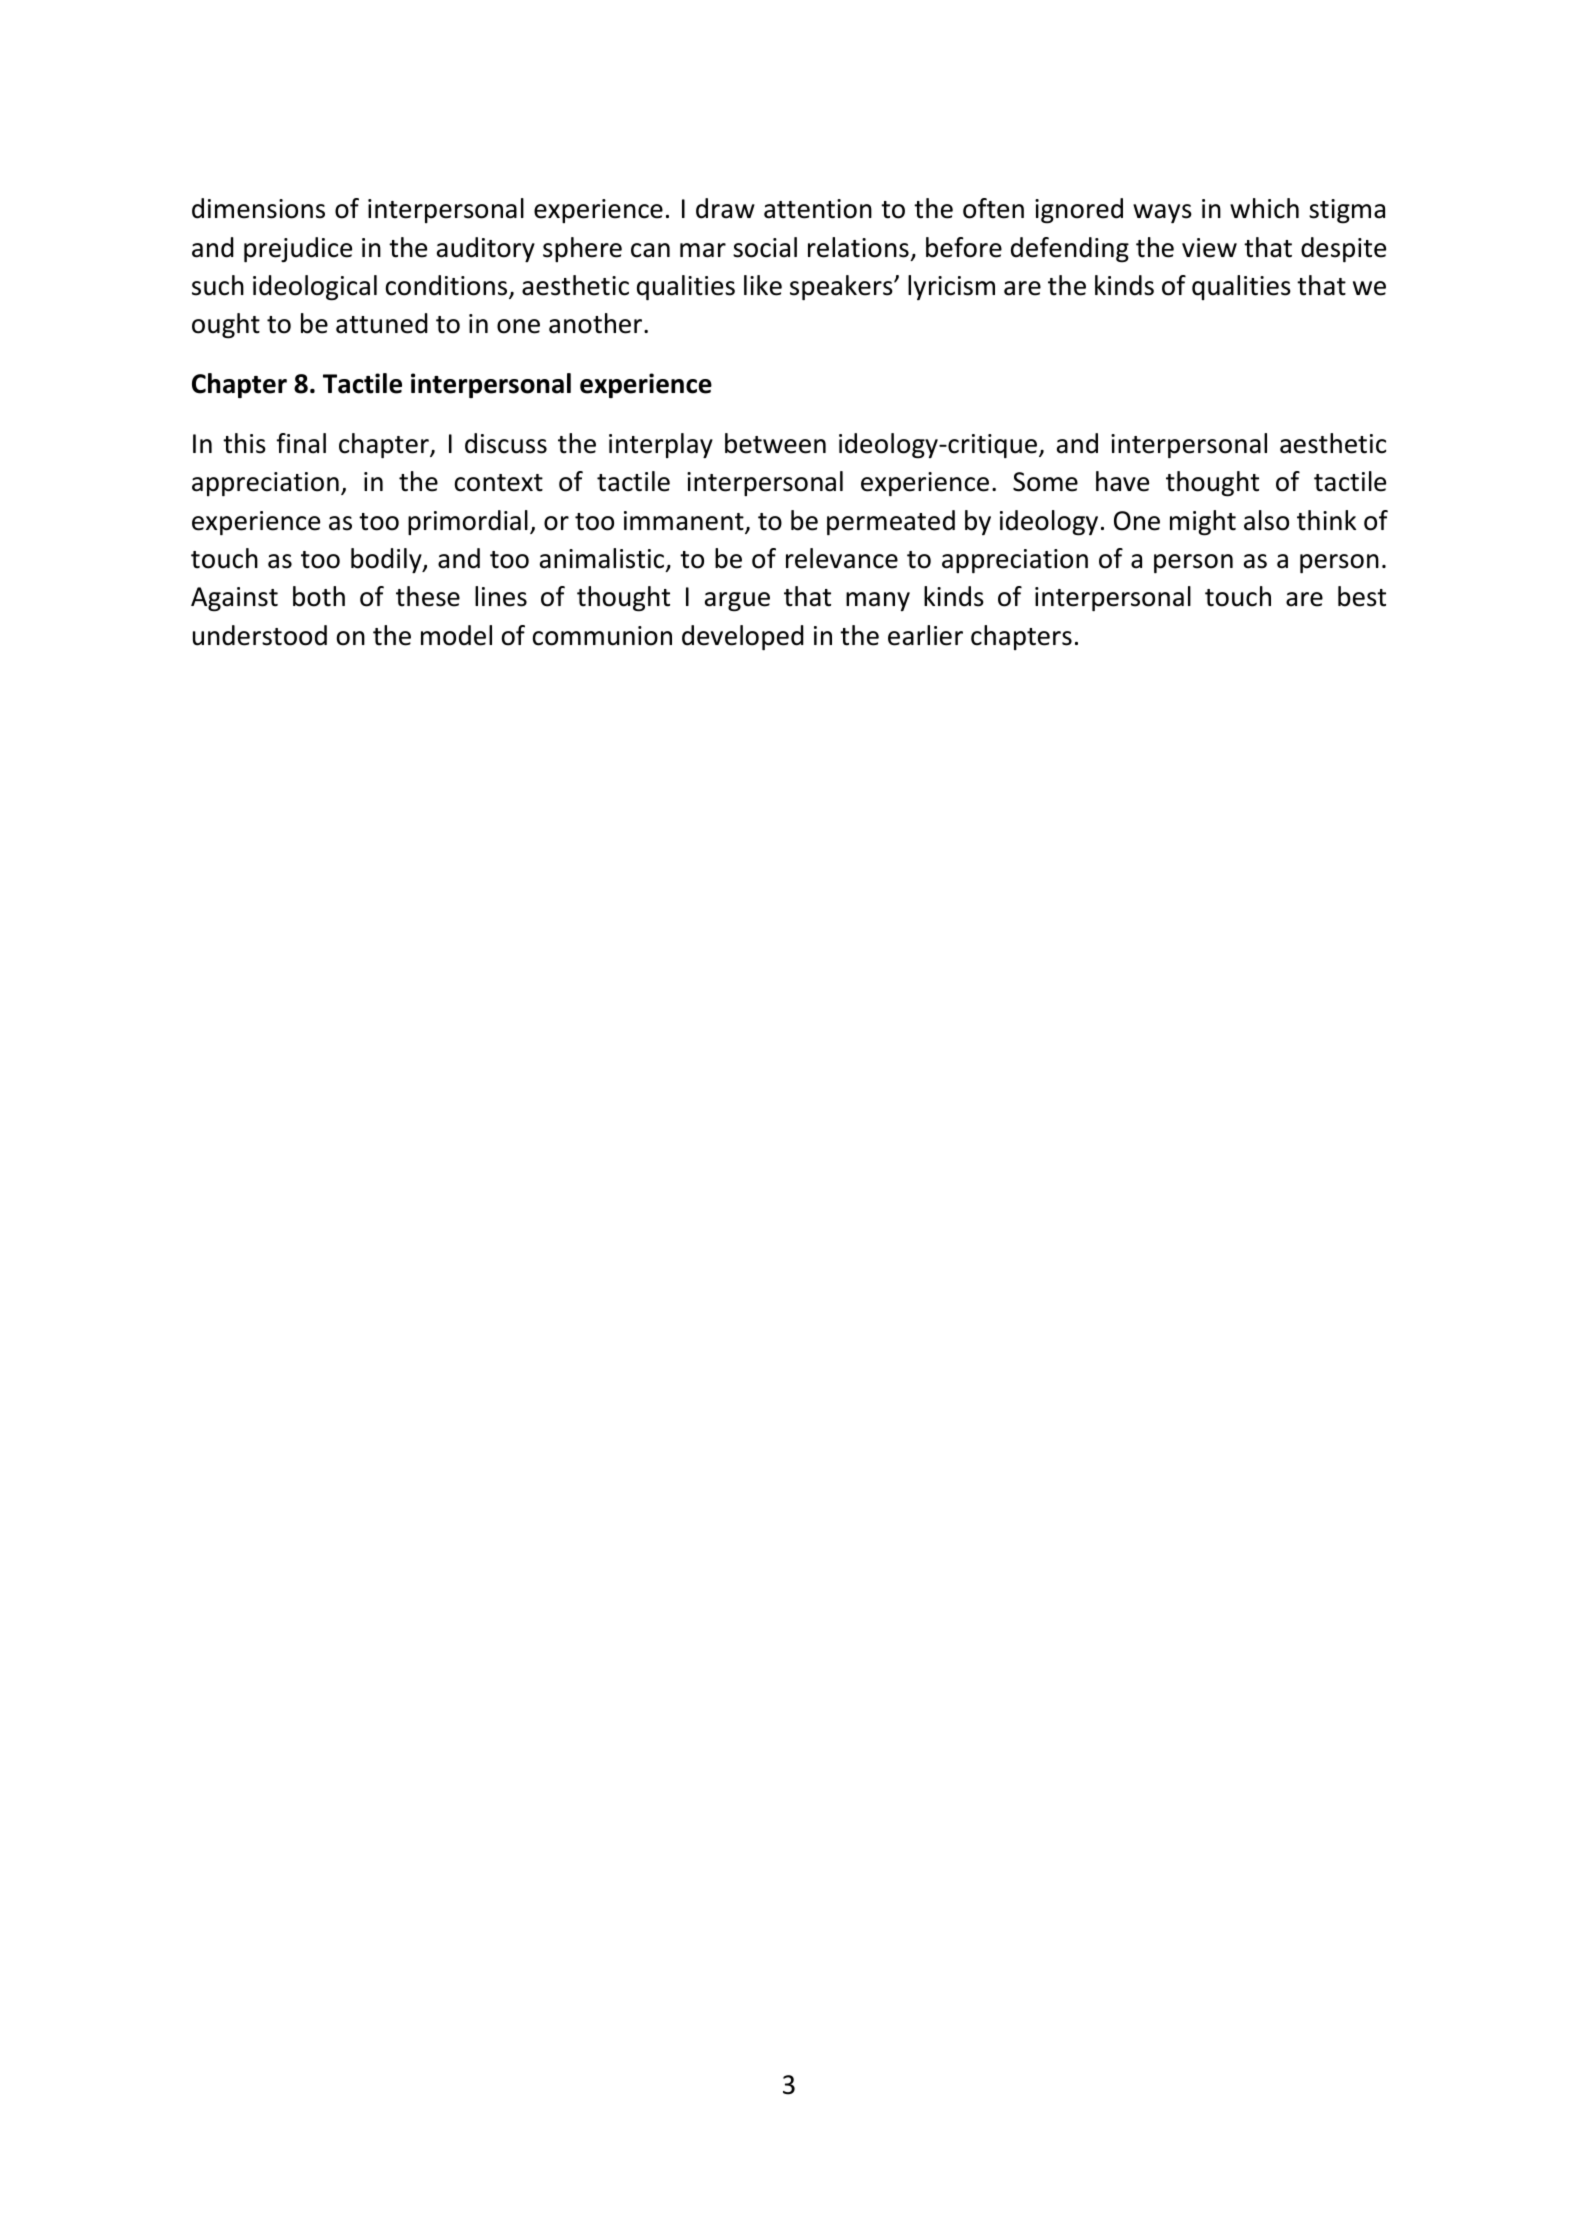 The width and height of the screenshot is (1578, 2232). What do you see at coordinates (260, 635) in the screenshot?
I see `understood` at bounding box center [260, 635].
